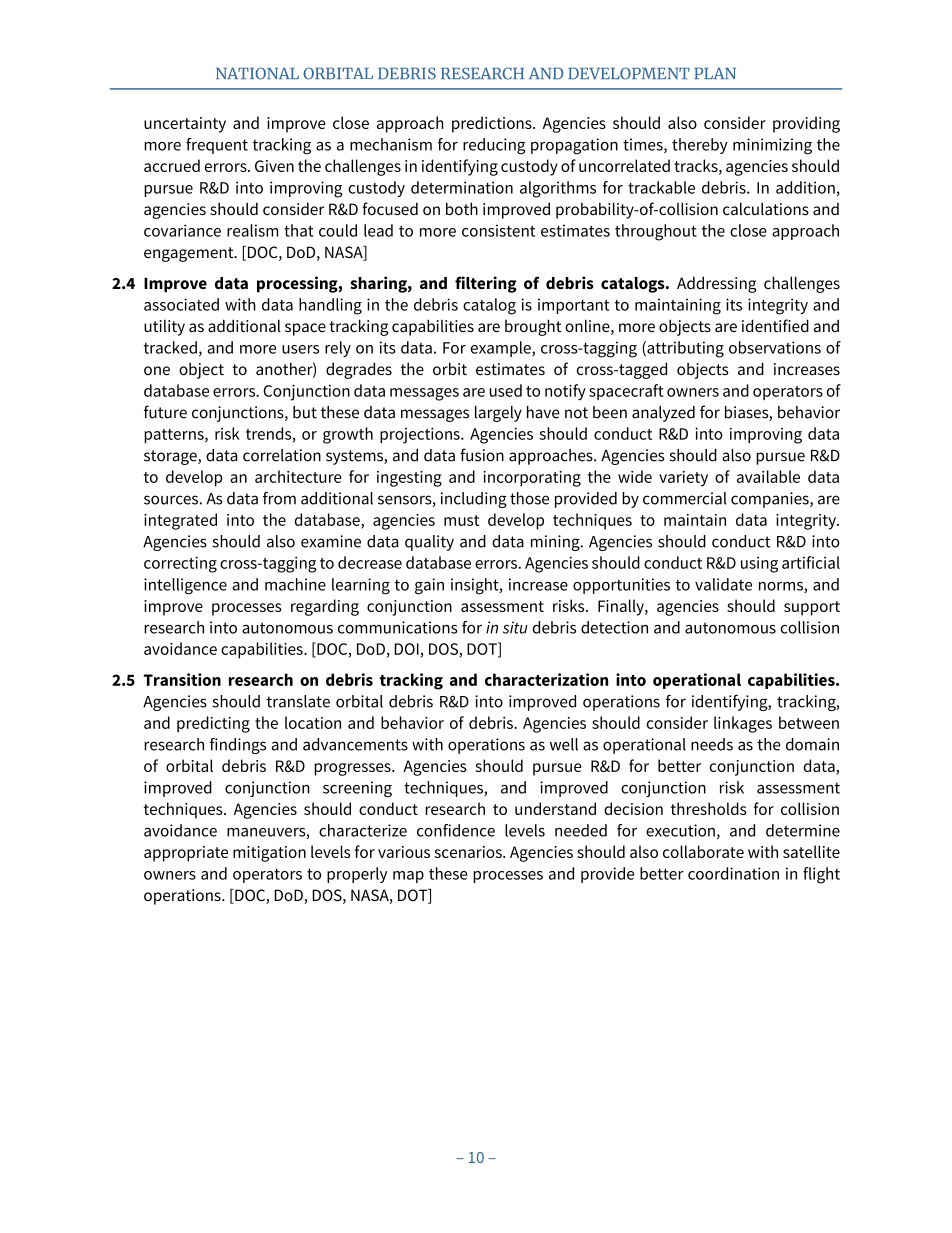 The width and height of the page is (952, 1233). I want to click on mitigation, so click(269, 854).
